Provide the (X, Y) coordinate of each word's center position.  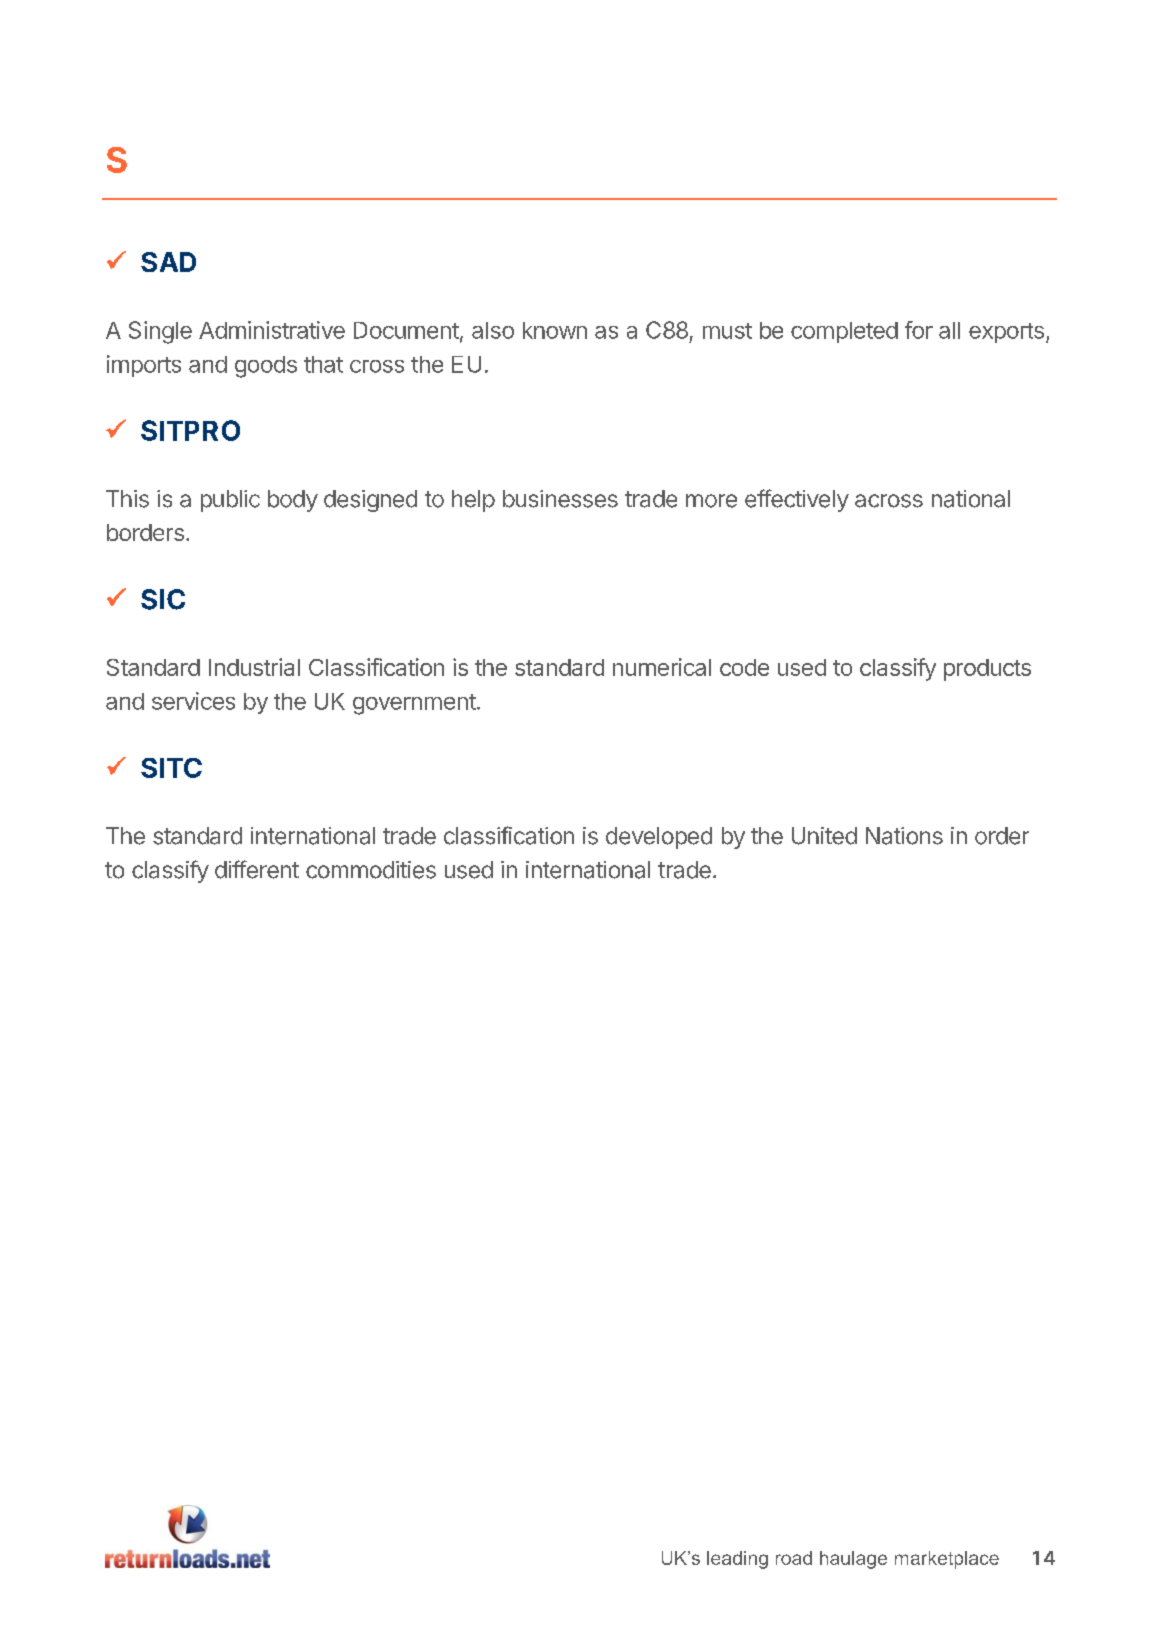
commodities (371, 870)
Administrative (272, 330)
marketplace (947, 1560)
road (794, 1558)
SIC (163, 599)
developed (659, 838)
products (987, 670)
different (257, 869)
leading (737, 1560)
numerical (662, 667)
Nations (904, 836)
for (919, 330)
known (555, 330)
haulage (853, 1560)
